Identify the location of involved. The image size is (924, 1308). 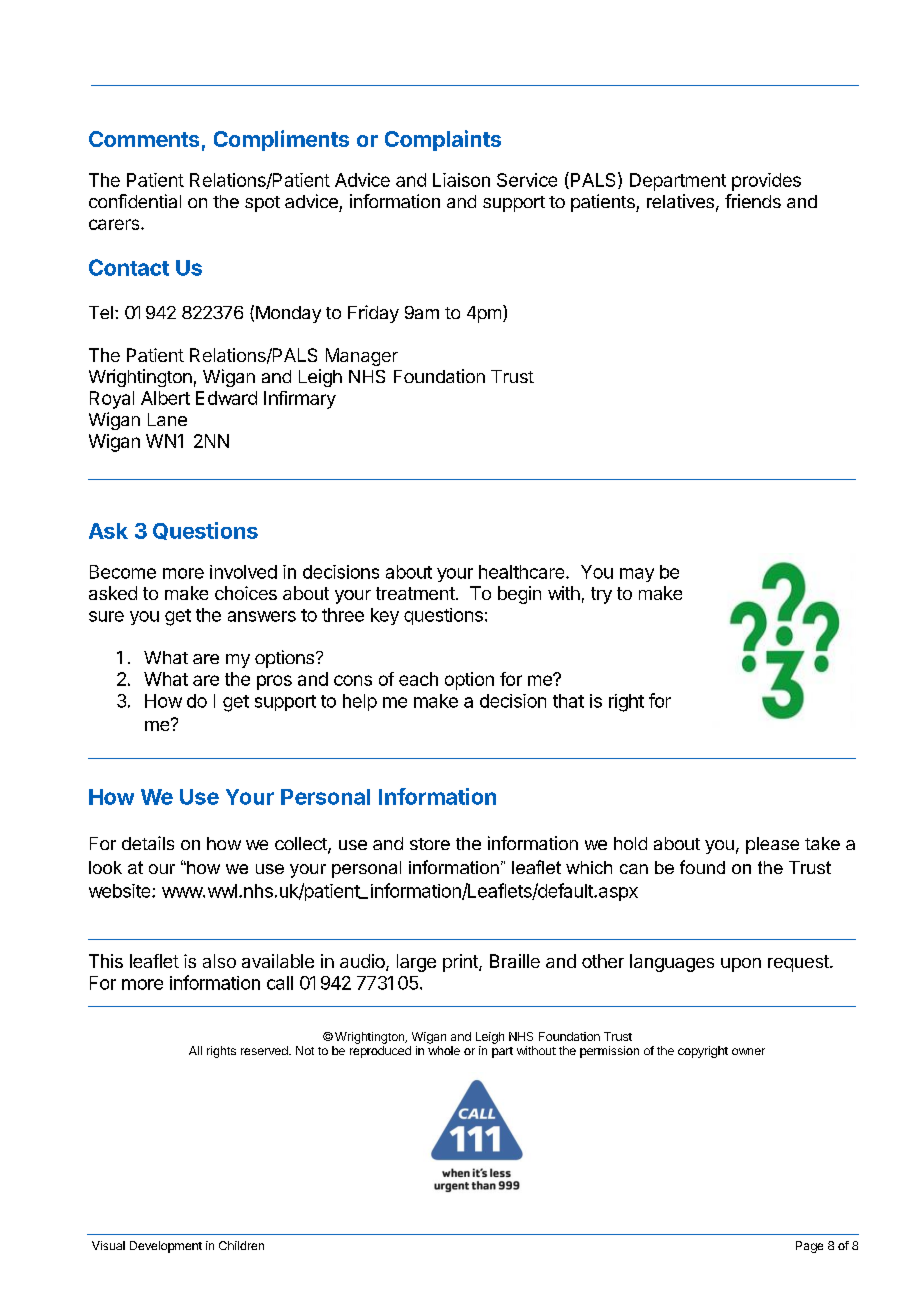
(243, 572).
